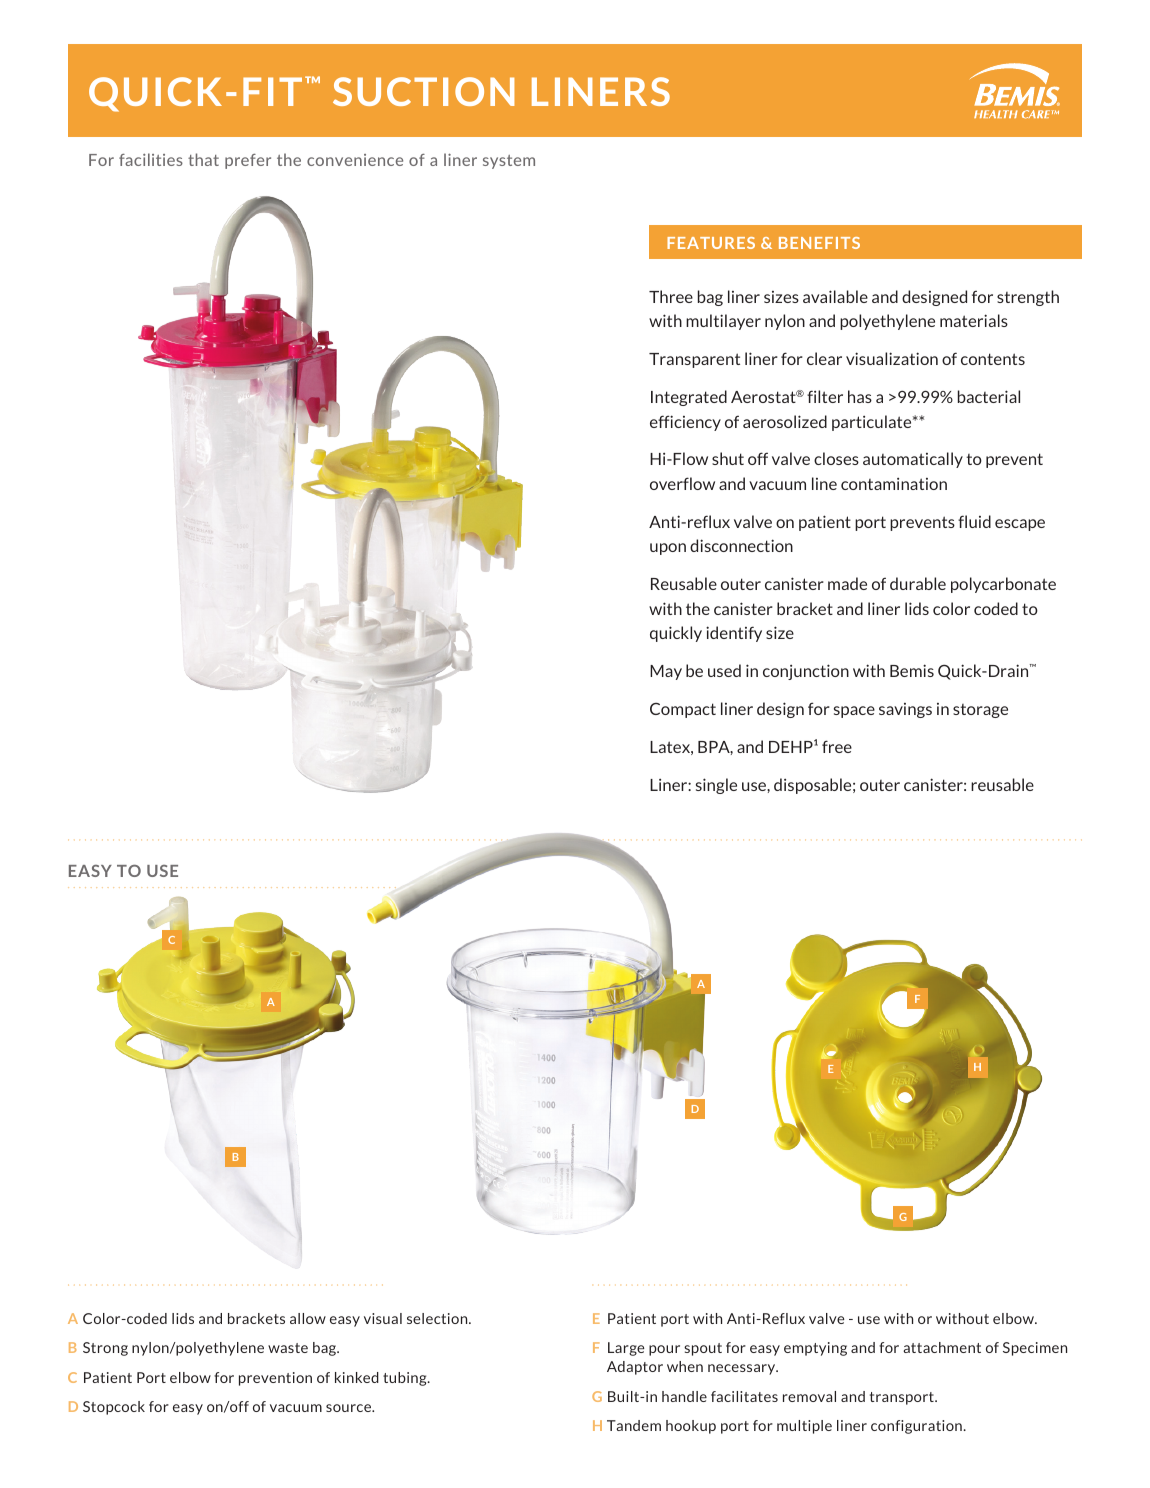  What do you see at coordinates (913, 460) in the screenshot?
I see `automatically` at bounding box center [913, 460].
